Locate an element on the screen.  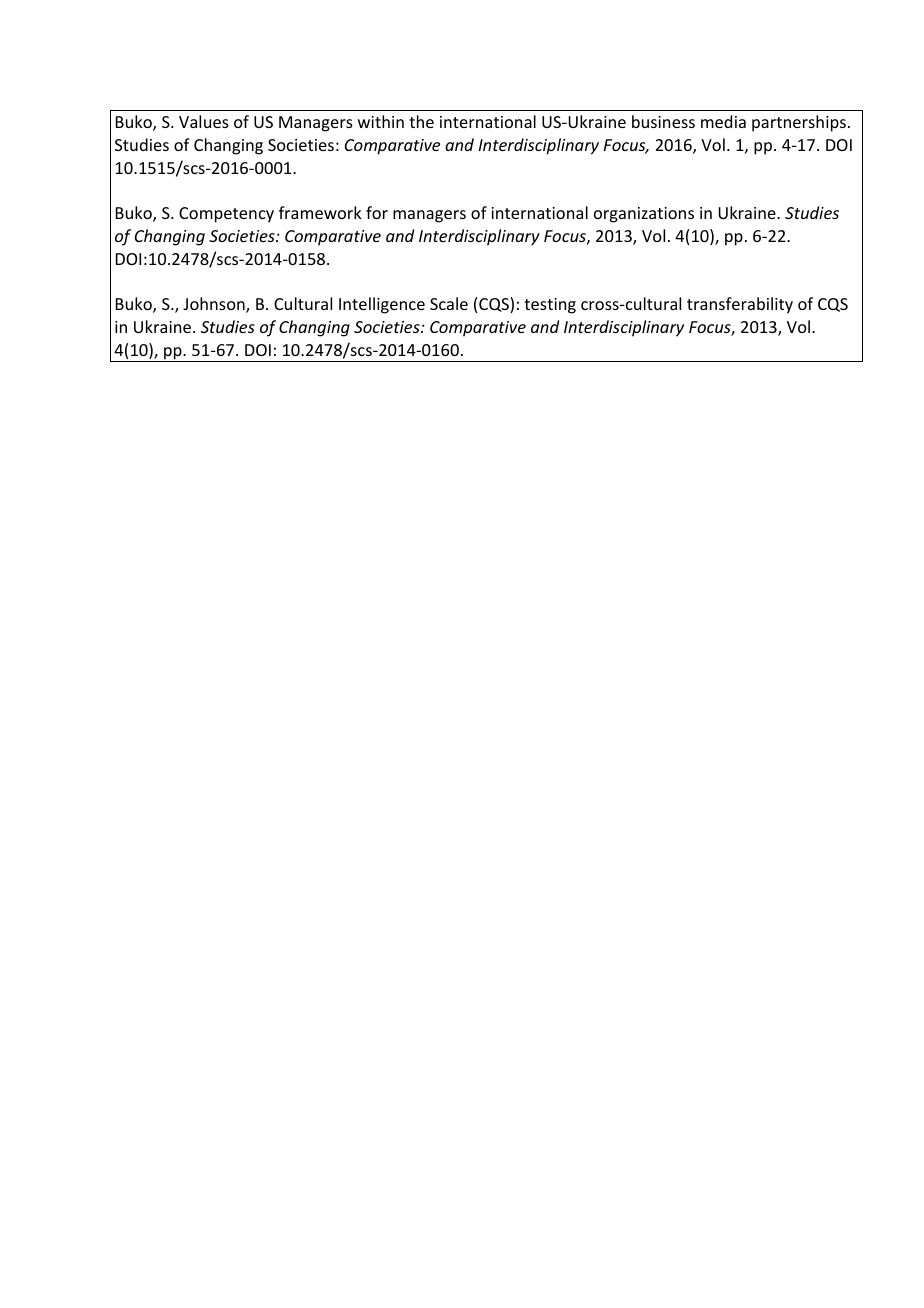
for is located at coordinates (377, 212).
